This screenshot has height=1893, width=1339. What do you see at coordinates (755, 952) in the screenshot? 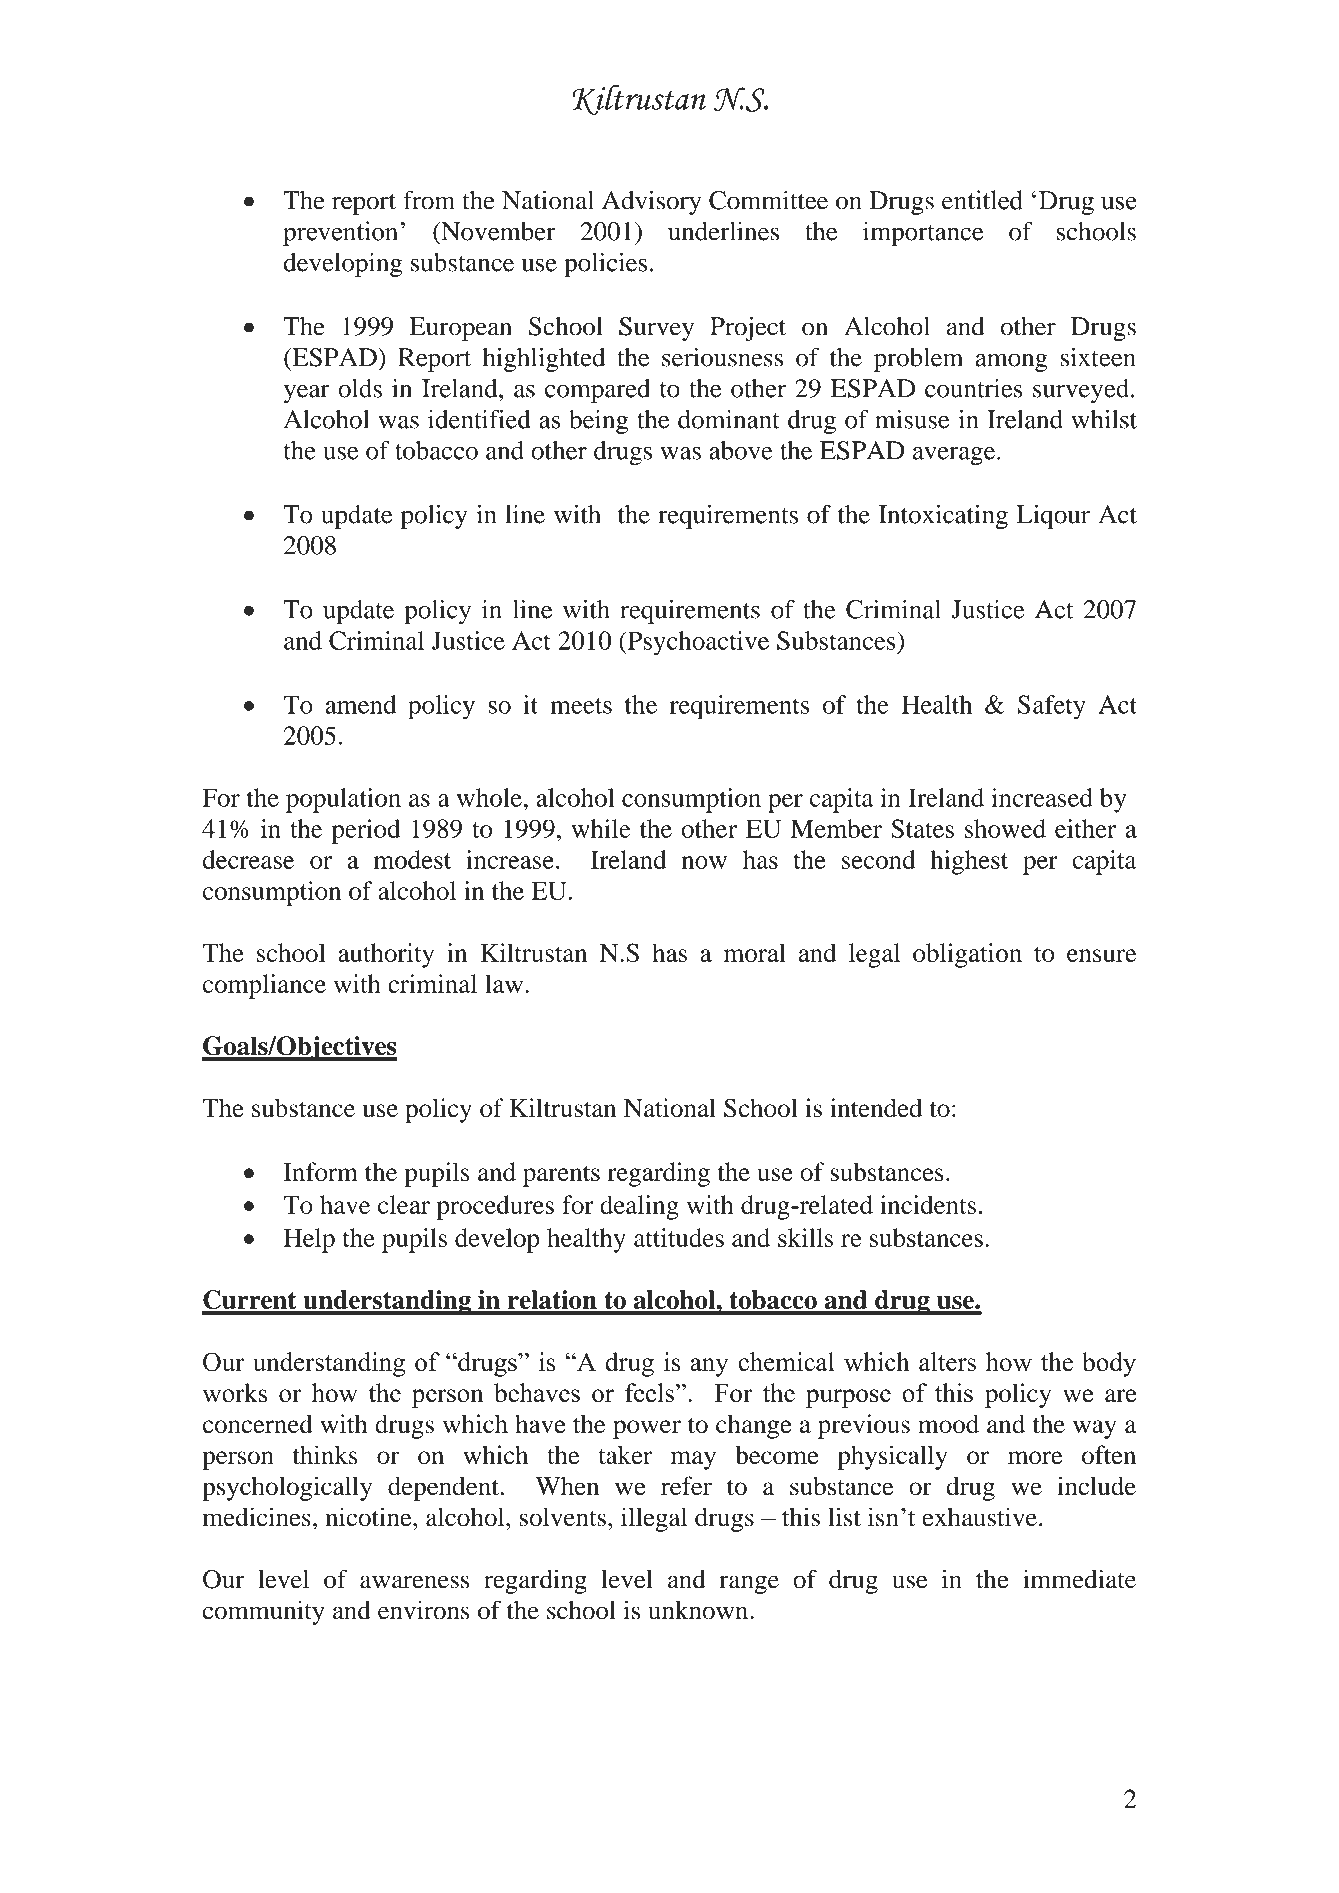
I see `moral` at bounding box center [755, 952].
